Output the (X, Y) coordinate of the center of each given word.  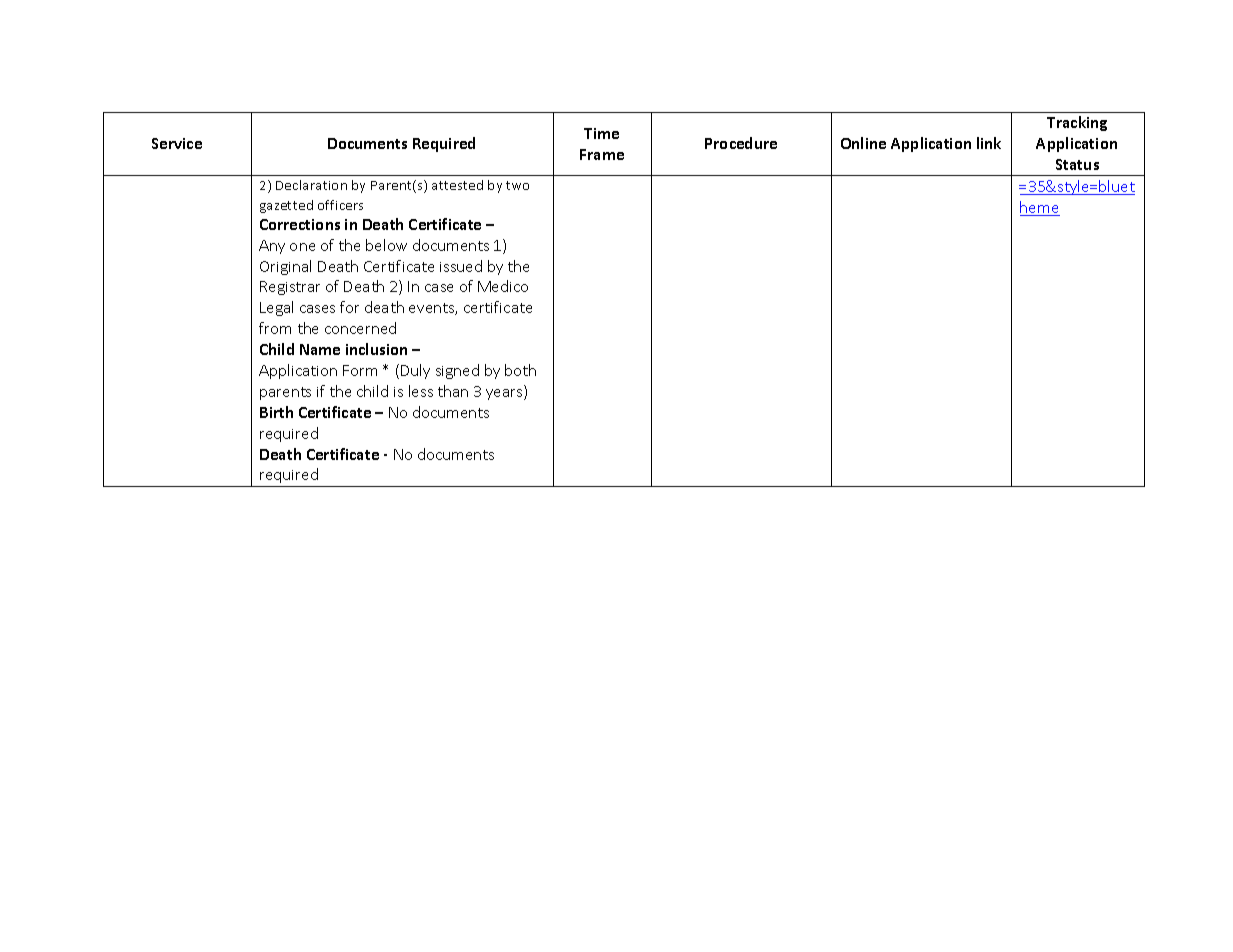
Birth (276, 412)
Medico (503, 286)
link (989, 143)
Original (285, 267)
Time (601, 133)
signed (457, 371)
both (520, 370)
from (275, 328)
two (517, 185)
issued (461, 266)
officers (340, 205)
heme (1040, 208)
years (505, 394)
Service (177, 143)
